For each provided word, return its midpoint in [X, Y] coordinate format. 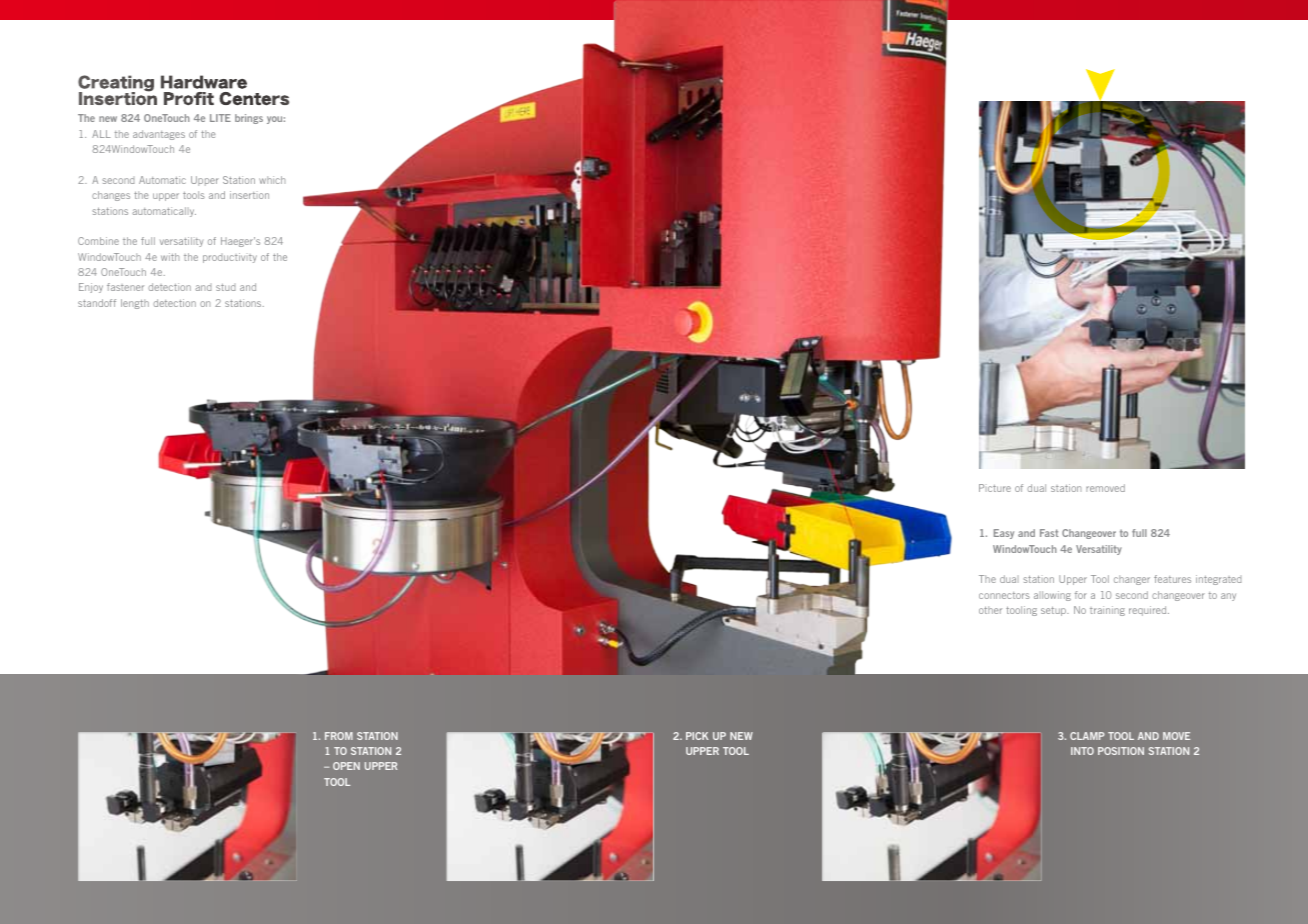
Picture [995, 488]
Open [346, 766]
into [1082, 751]
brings [249, 119]
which [272, 180]
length [135, 304]
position [1121, 751]
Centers [254, 99]
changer [1132, 580]
